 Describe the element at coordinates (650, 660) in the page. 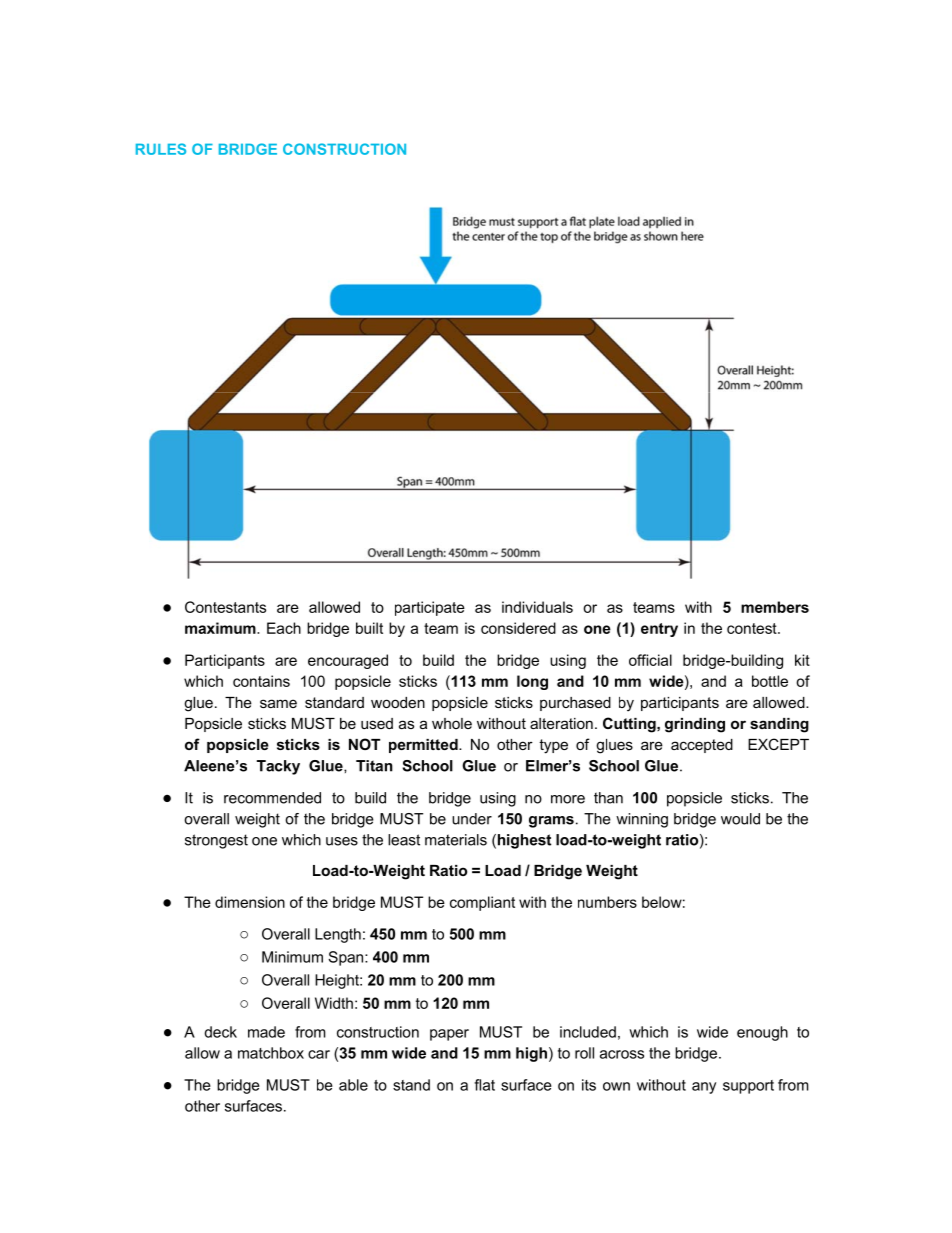

I see `official` at that location.
